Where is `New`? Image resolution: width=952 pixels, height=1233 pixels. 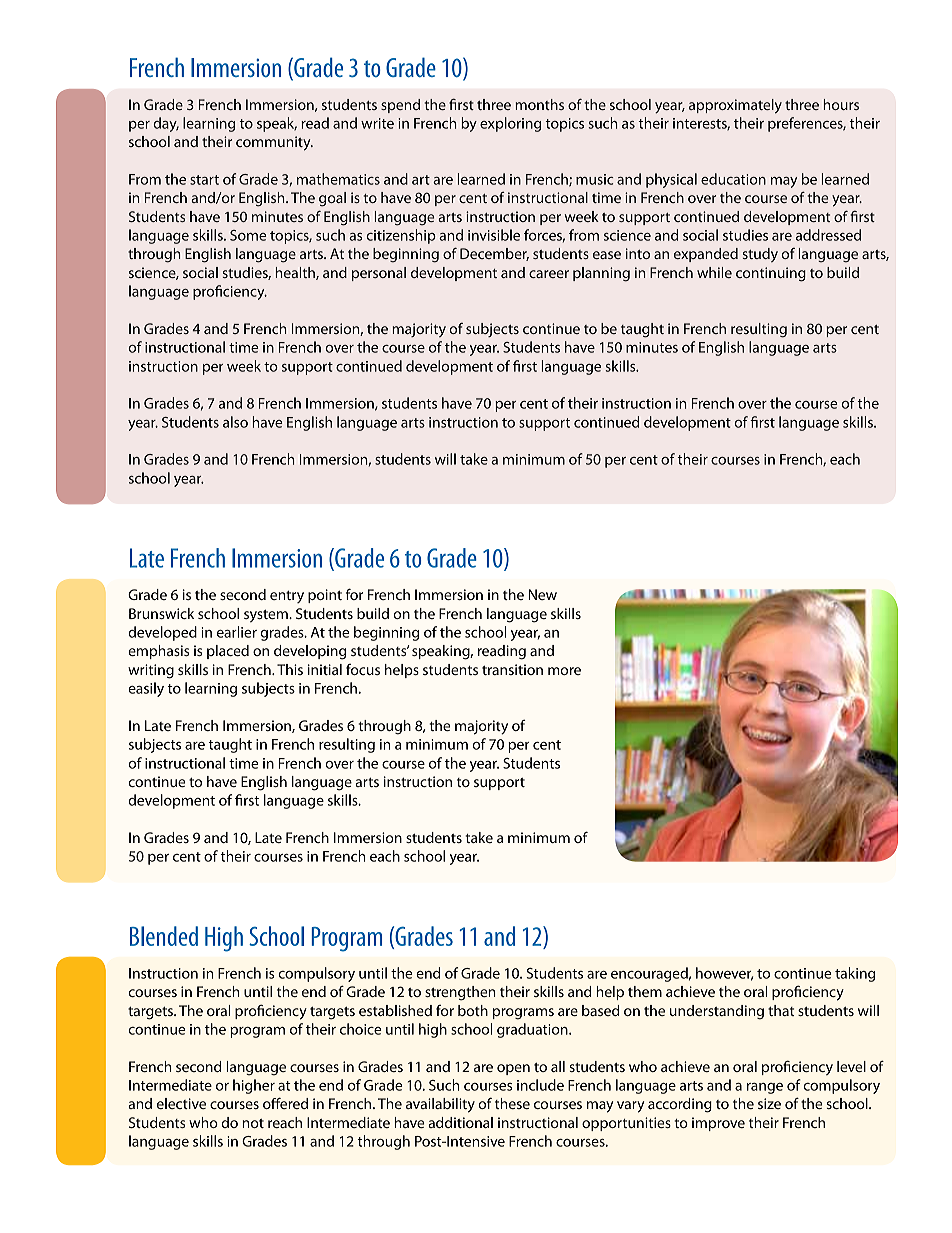 New is located at coordinates (543, 594).
